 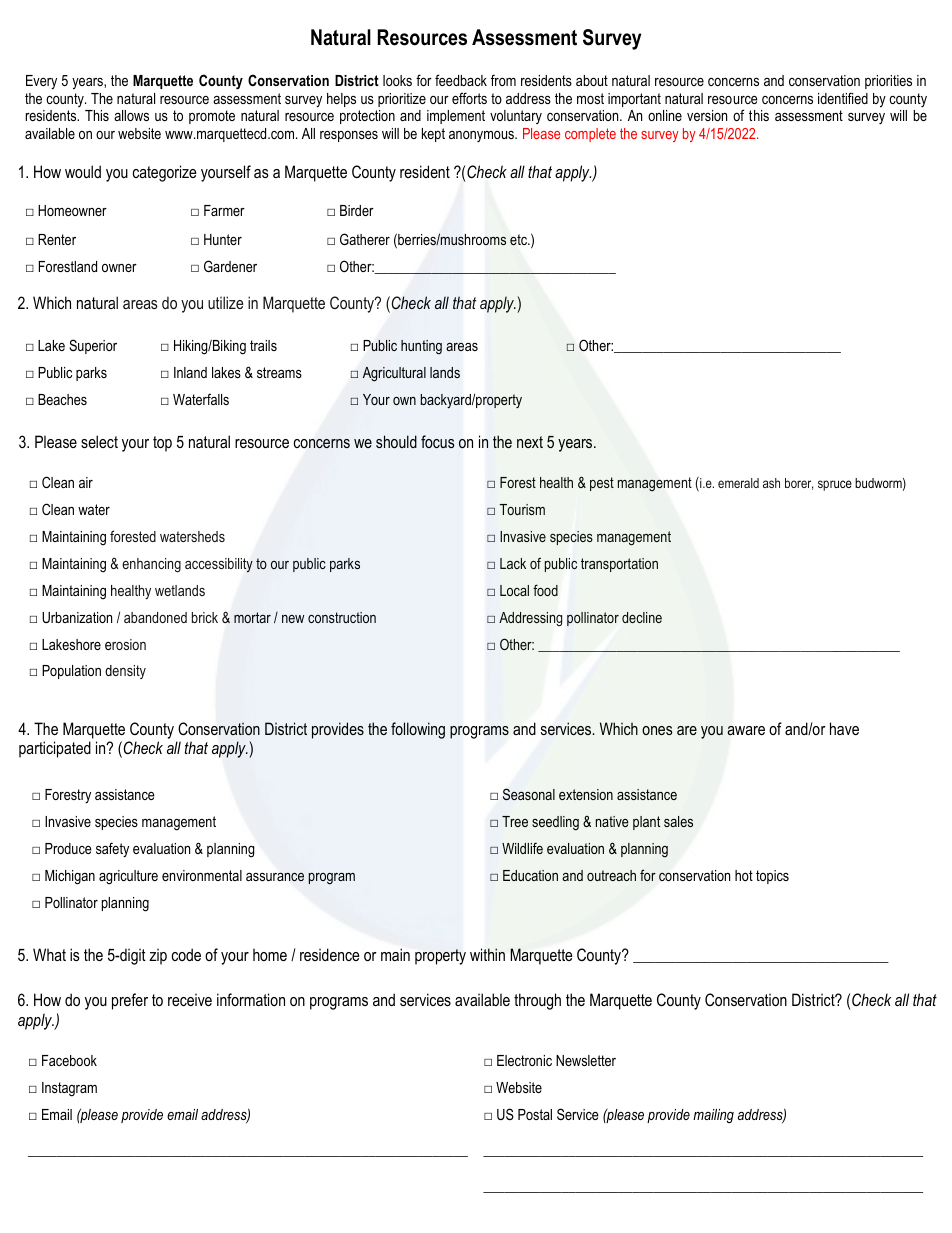 I want to click on abandoned, so click(x=155, y=617).
